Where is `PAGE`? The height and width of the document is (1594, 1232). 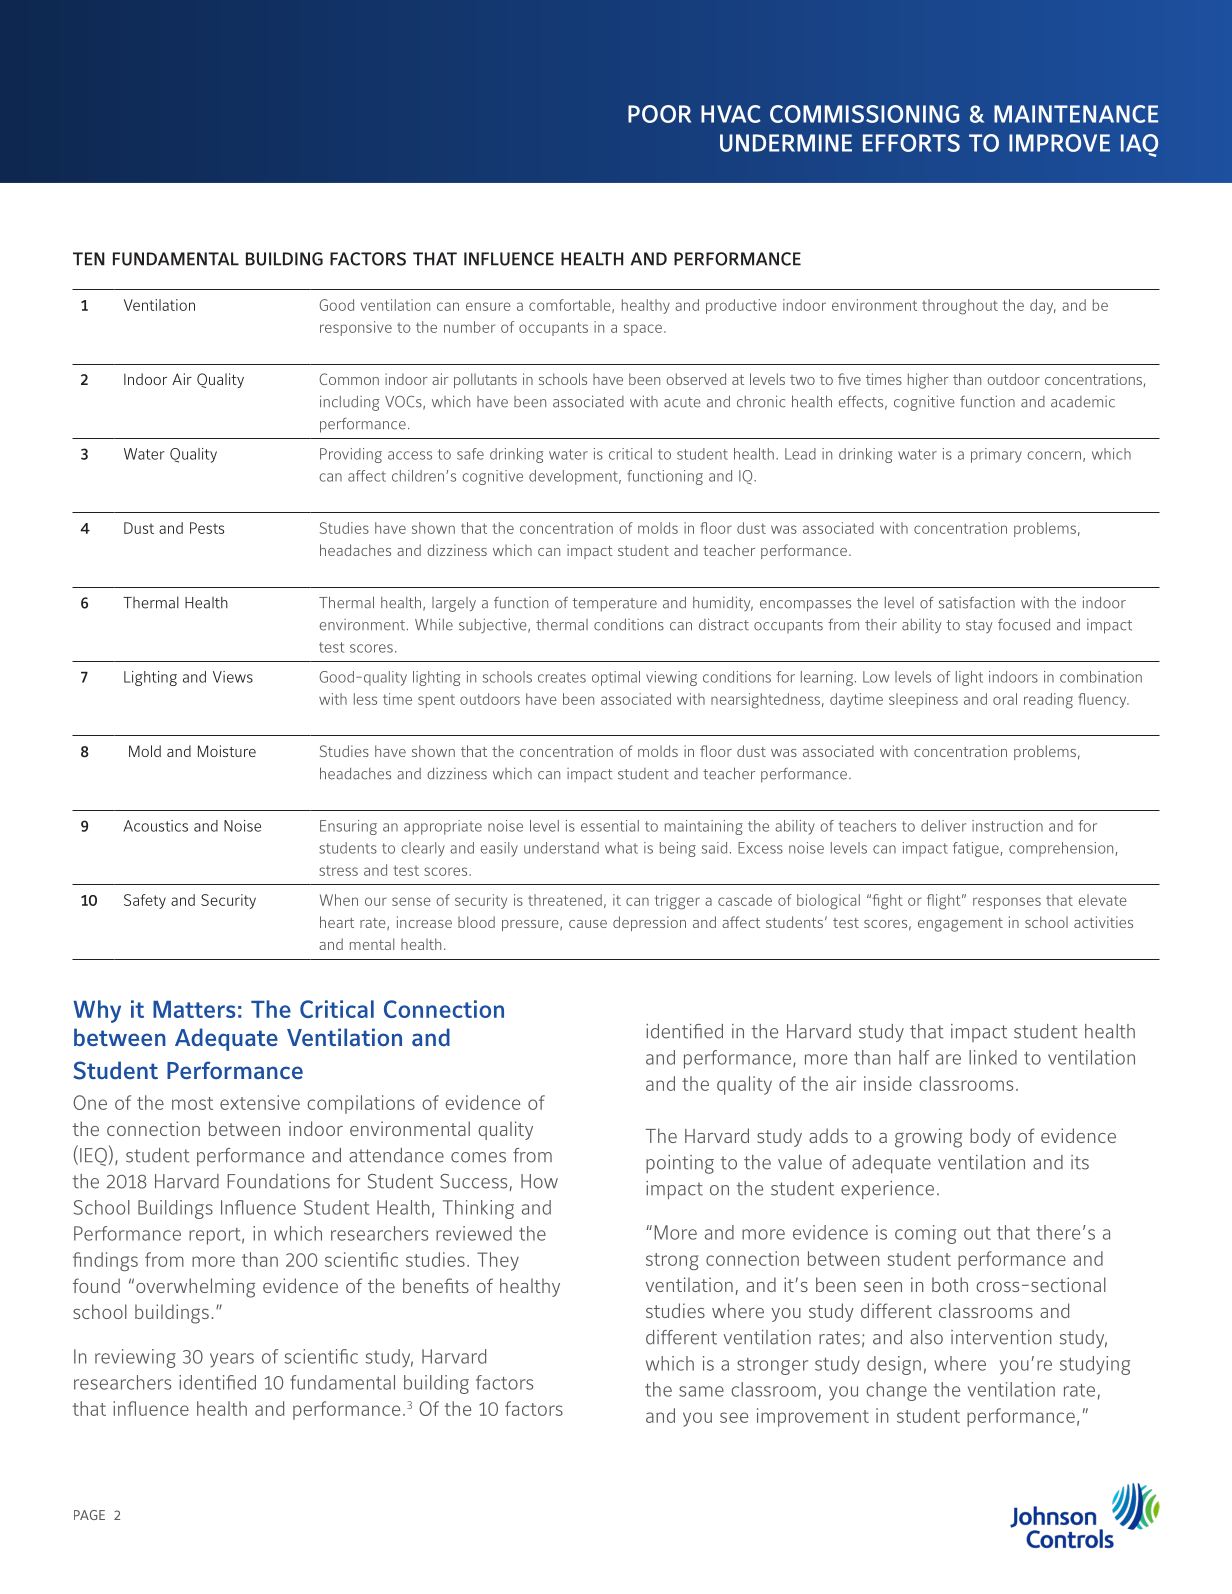 PAGE is located at coordinates (89, 1515).
